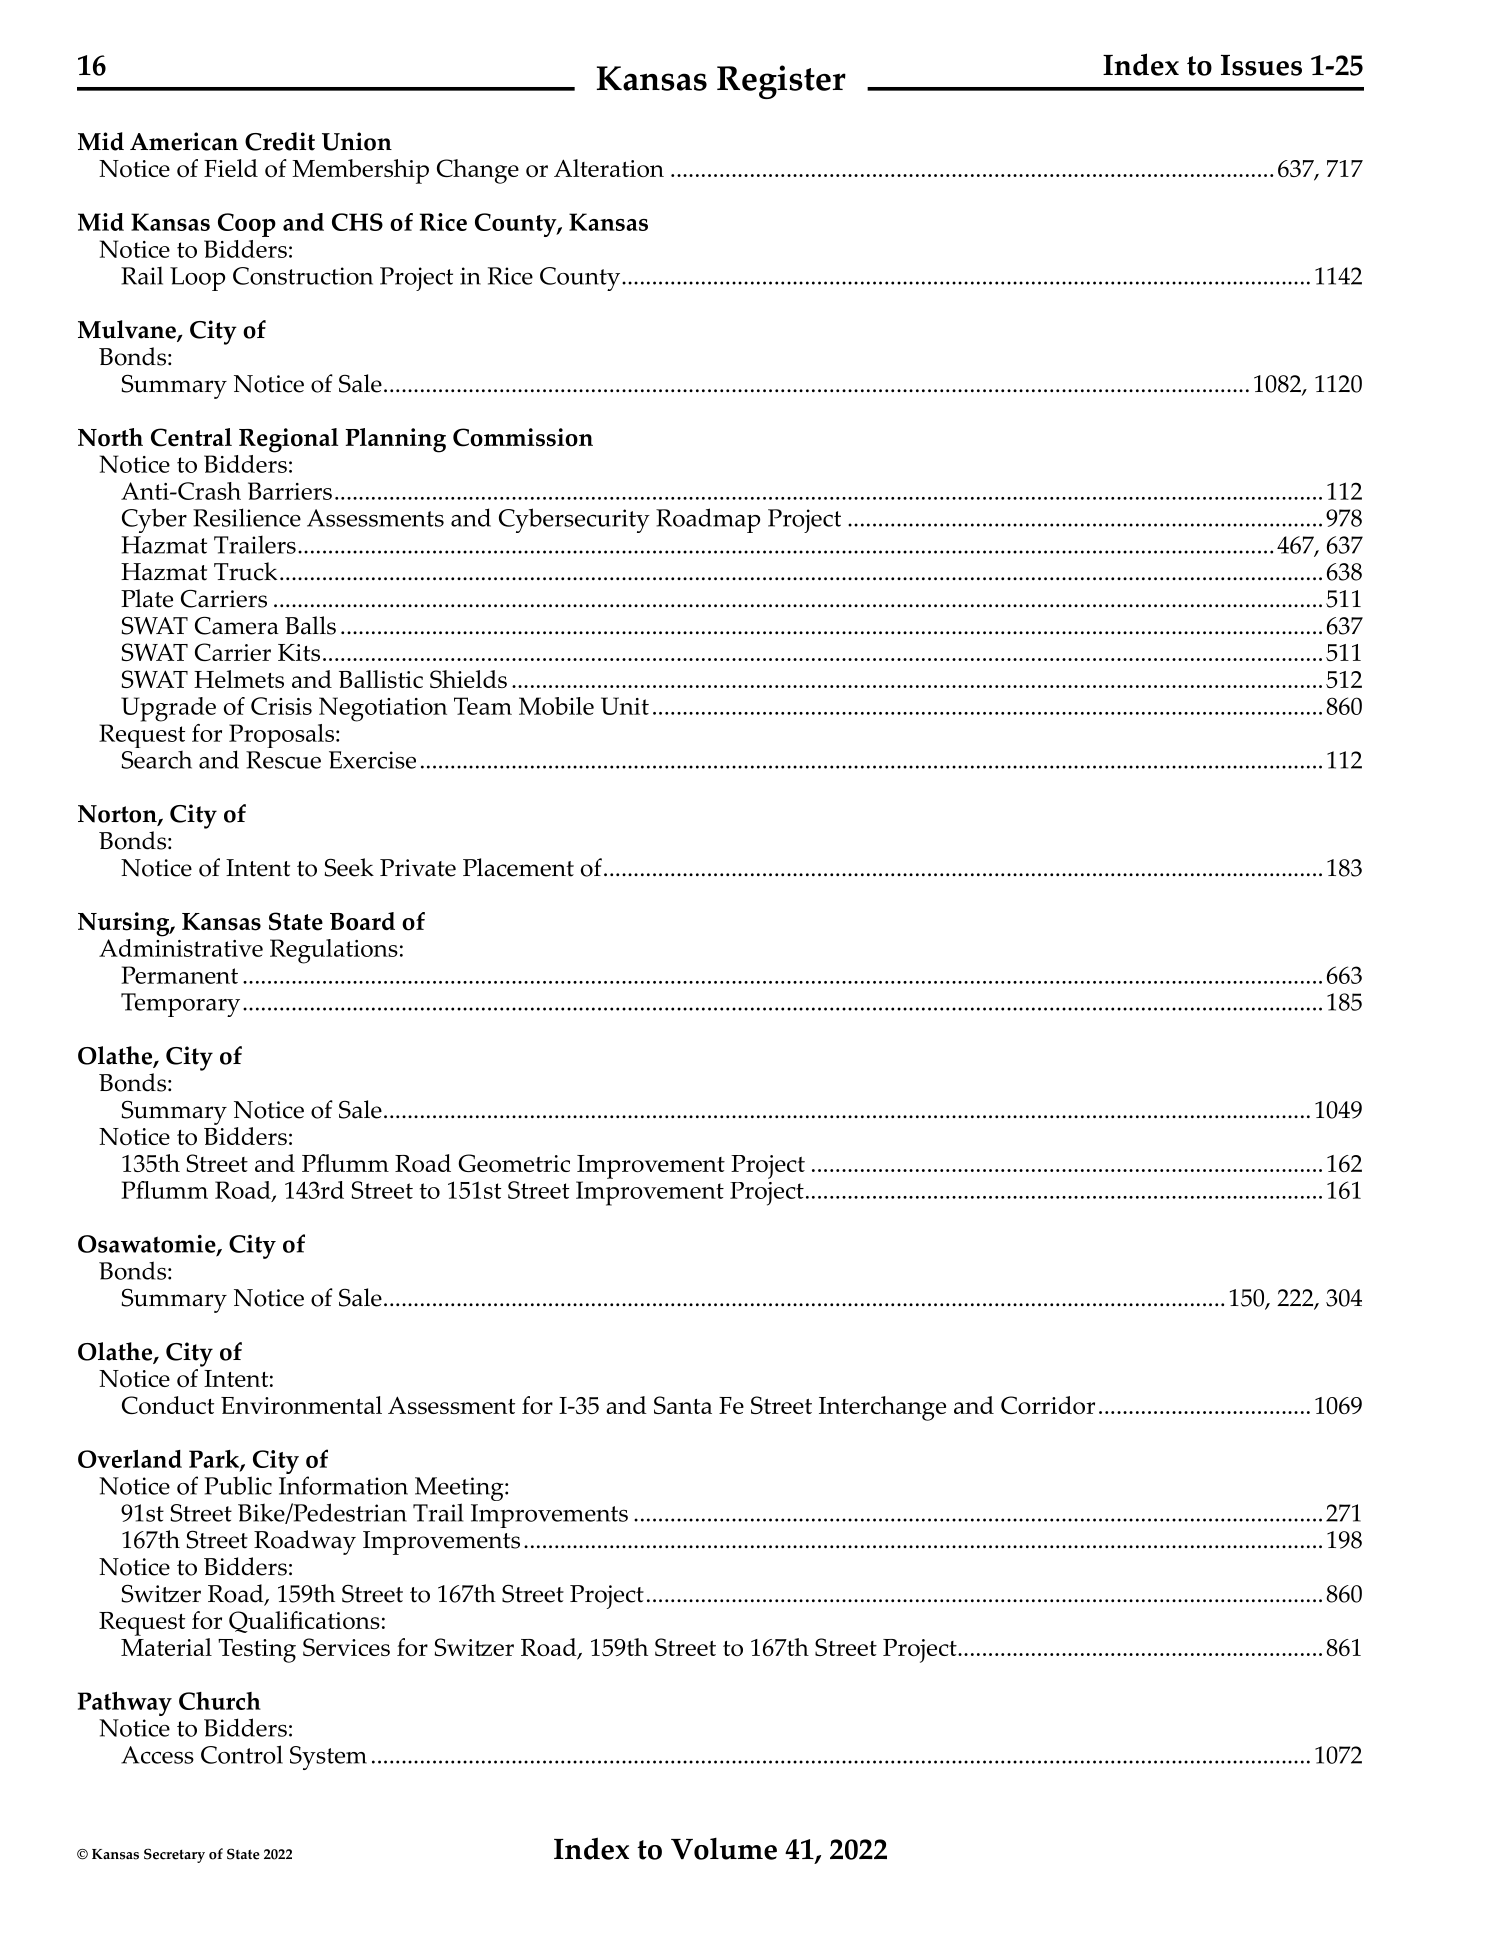 Image resolution: width=1496 pixels, height=1936 pixels. Describe the element at coordinates (518, 867) in the document. I see `Placement` at that location.
